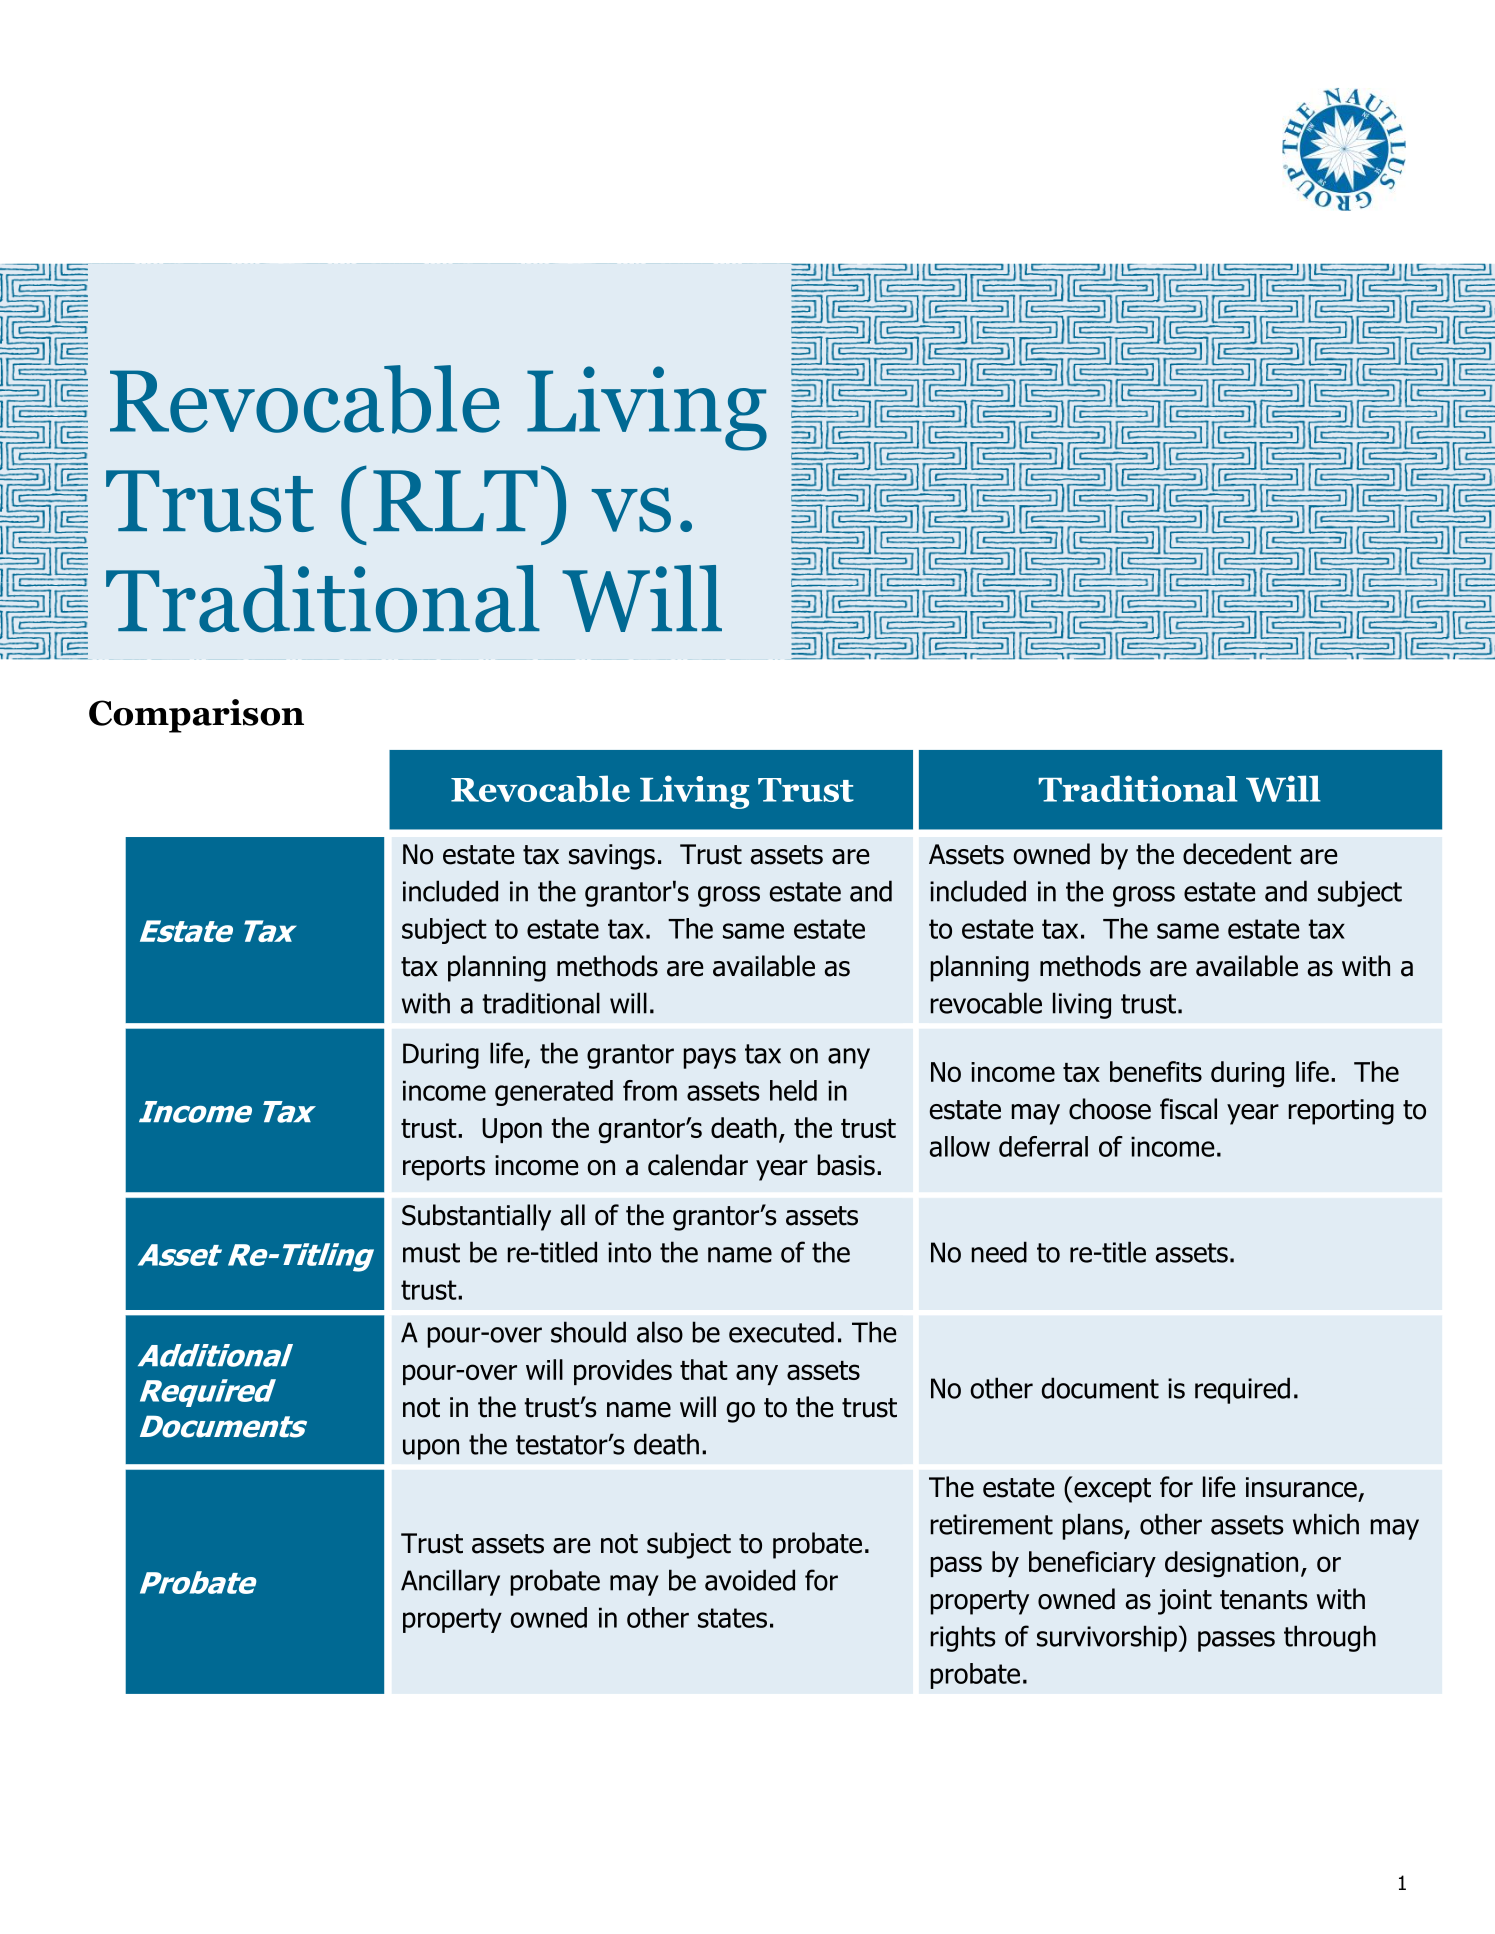 This screenshot has width=1495, height=1934. What do you see at coordinates (612, 857) in the screenshot?
I see `savings` at bounding box center [612, 857].
